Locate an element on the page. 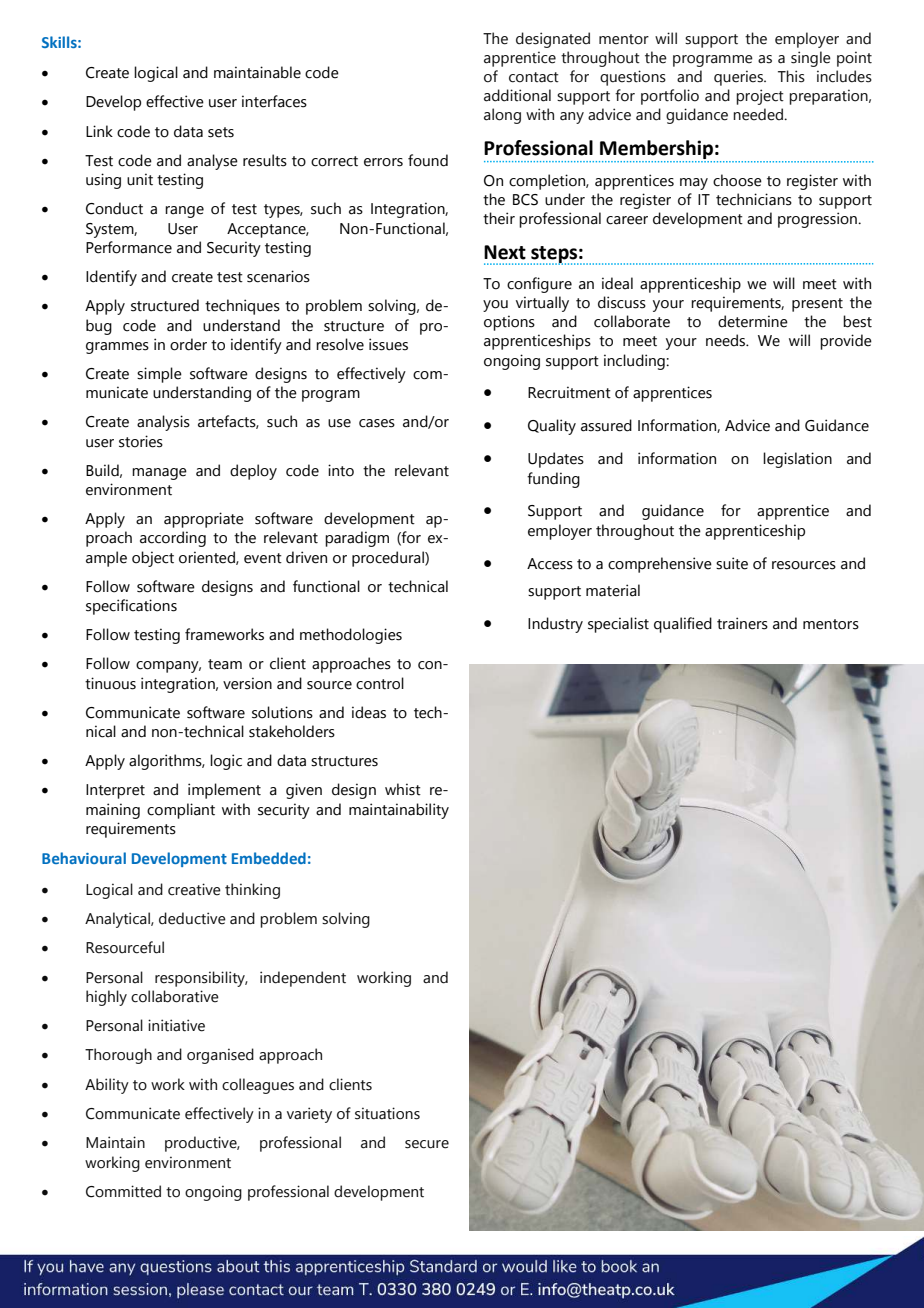 The height and width of the page is (1308, 924). Industry is located at coordinates (555, 625).
